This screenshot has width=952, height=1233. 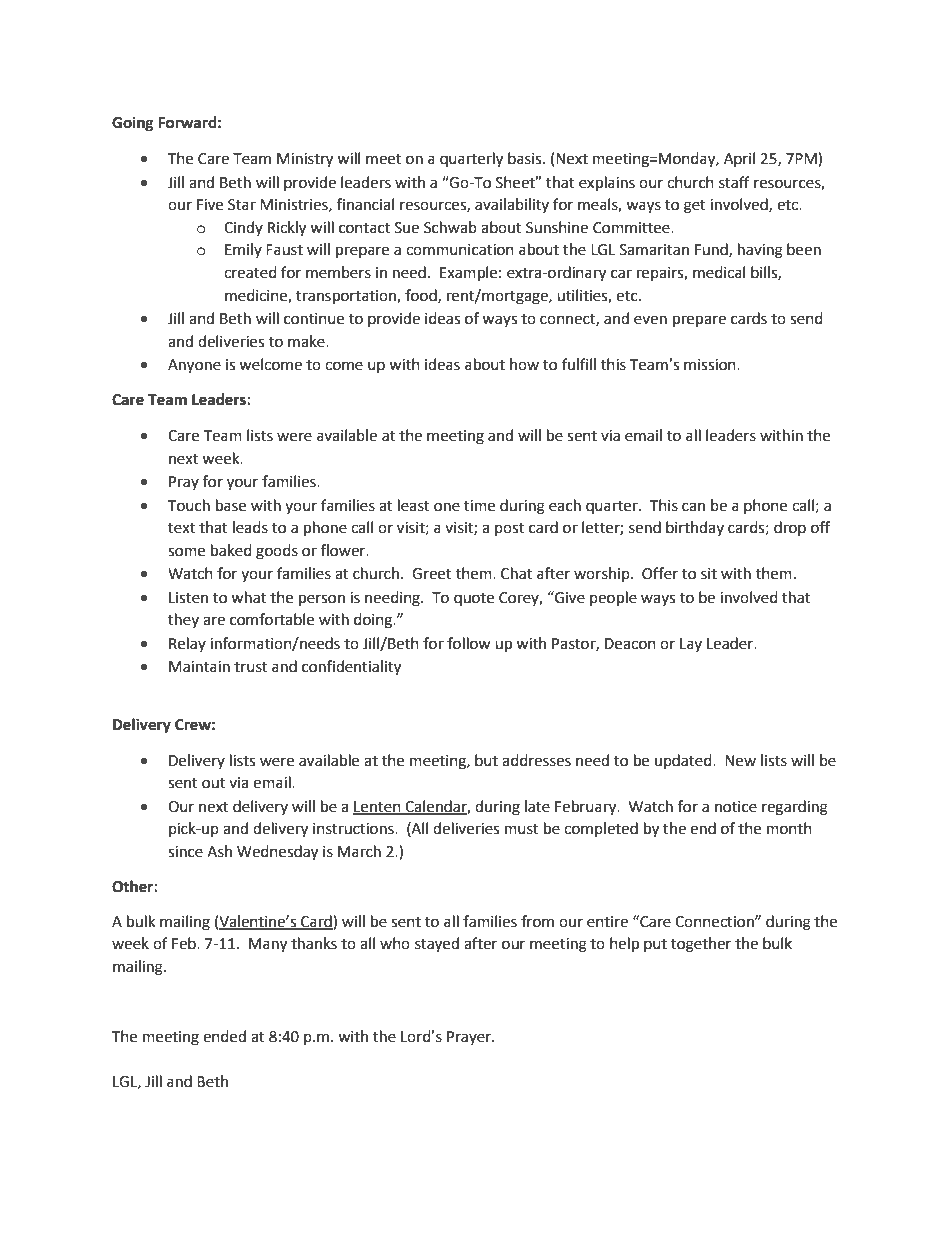 I want to click on April, so click(x=739, y=159).
